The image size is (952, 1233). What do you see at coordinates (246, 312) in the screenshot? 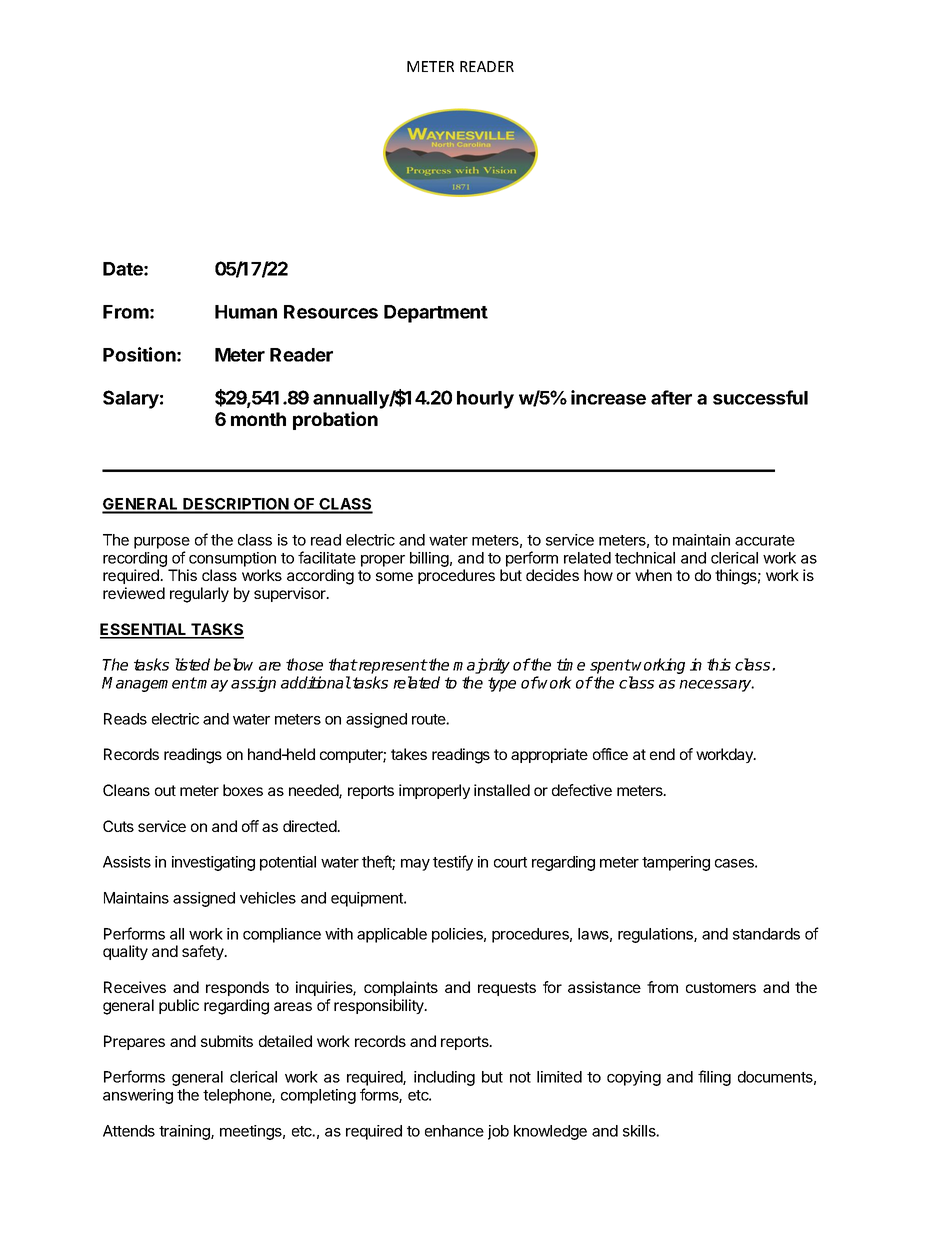
I see `Human` at bounding box center [246, 312].
